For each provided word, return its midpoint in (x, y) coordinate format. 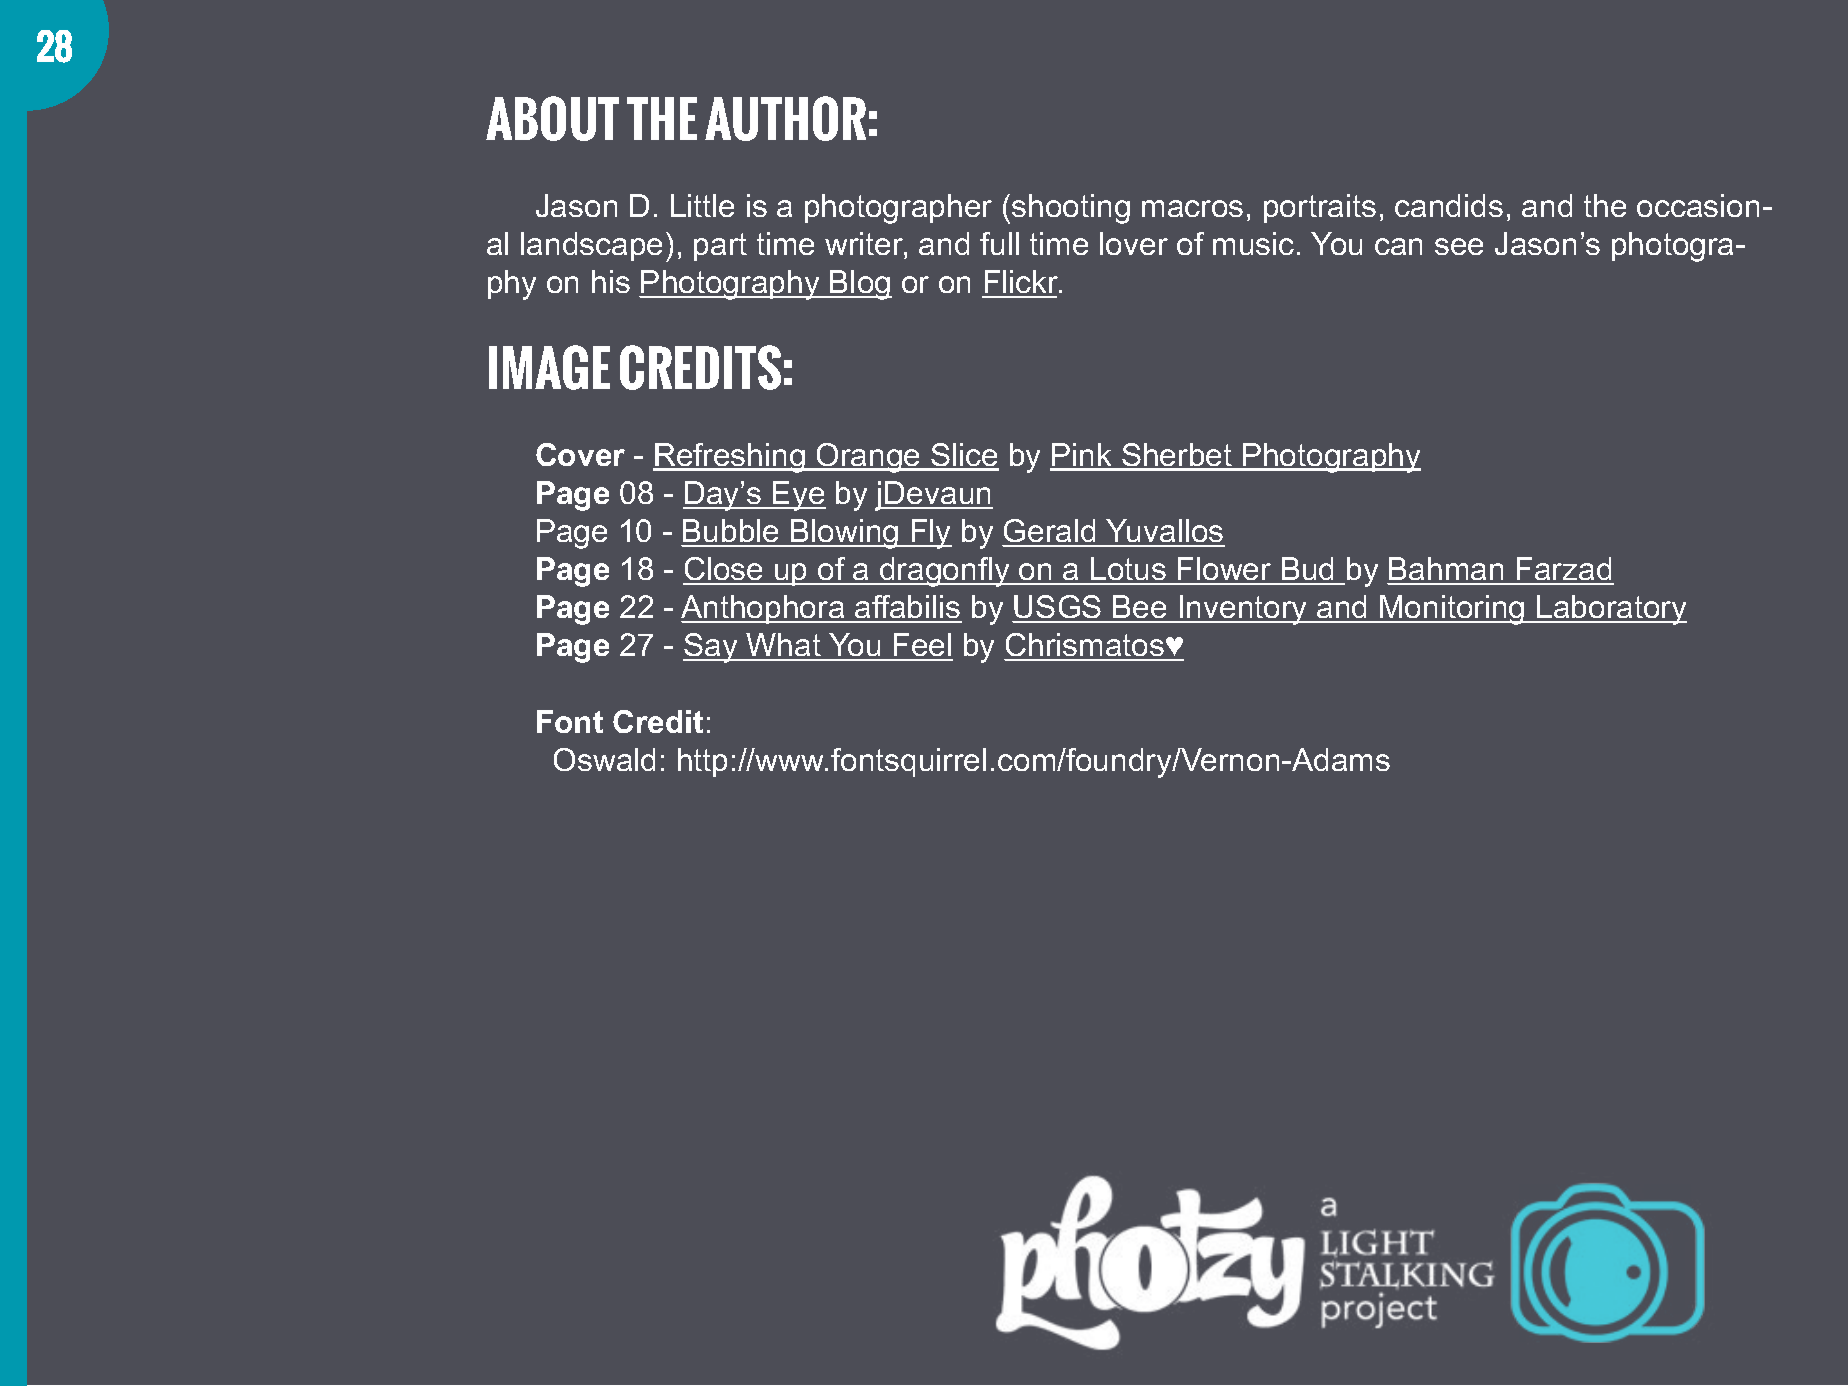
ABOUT (552, 118)
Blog (860, 285)
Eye (798, 496)
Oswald (604, 759)
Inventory (1244, 610)
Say (711, 648)
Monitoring (1452, 610)
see (1459, 246)
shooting (1071, 209)
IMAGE (549, 367)
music (1253, 243)
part (720, 247)
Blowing (845, 534)
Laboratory (1611, 610)
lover (1134, 243)
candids (1449, 205)
